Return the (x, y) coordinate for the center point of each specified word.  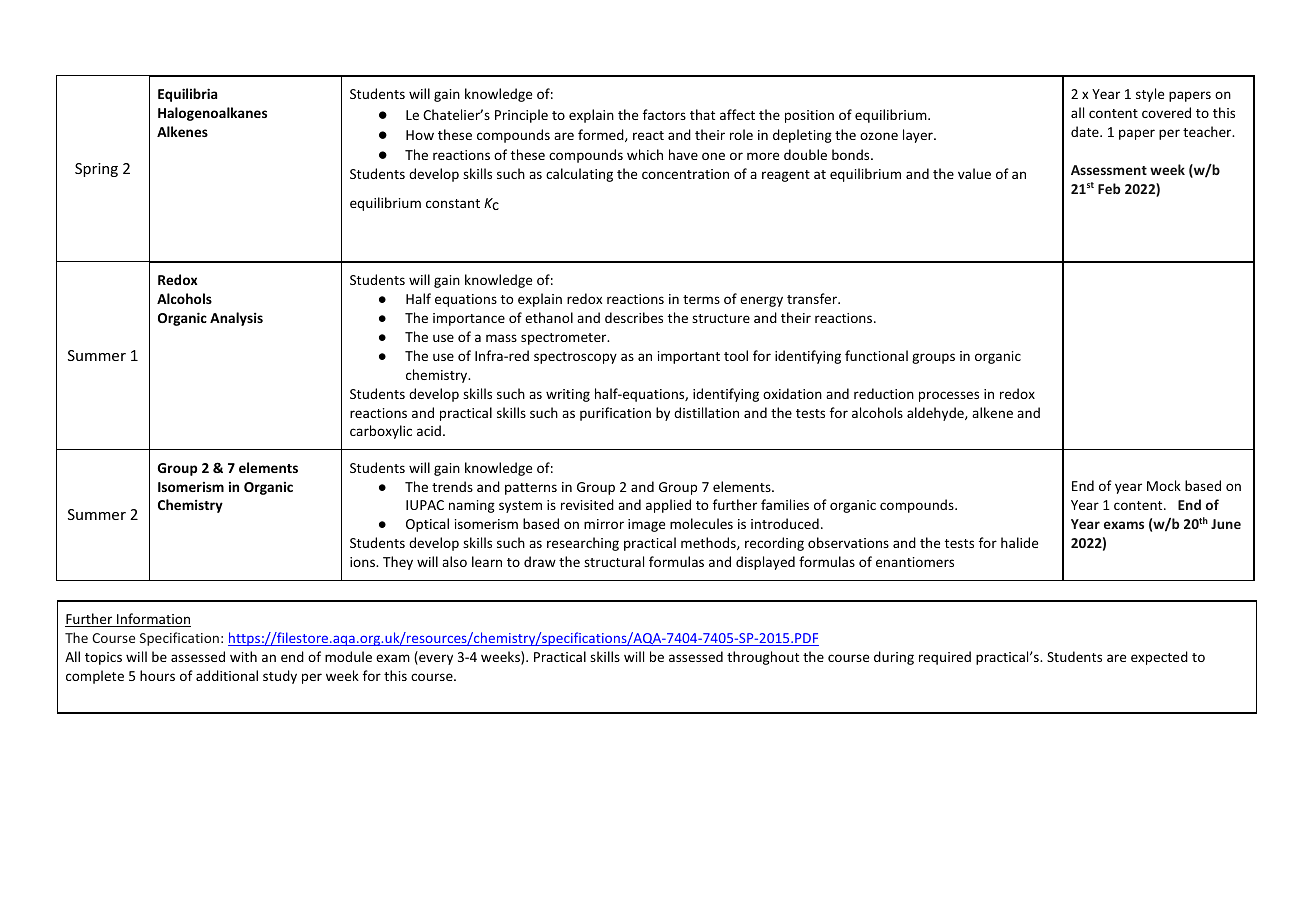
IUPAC (425, 505)
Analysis (236, 319)
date (1086, 131)
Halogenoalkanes (212, 114)
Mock (1164, 485)
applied (668, 506)
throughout (763, 658)
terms (701, 299)
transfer (813, 298)
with (243, 656)
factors (664, 114)
